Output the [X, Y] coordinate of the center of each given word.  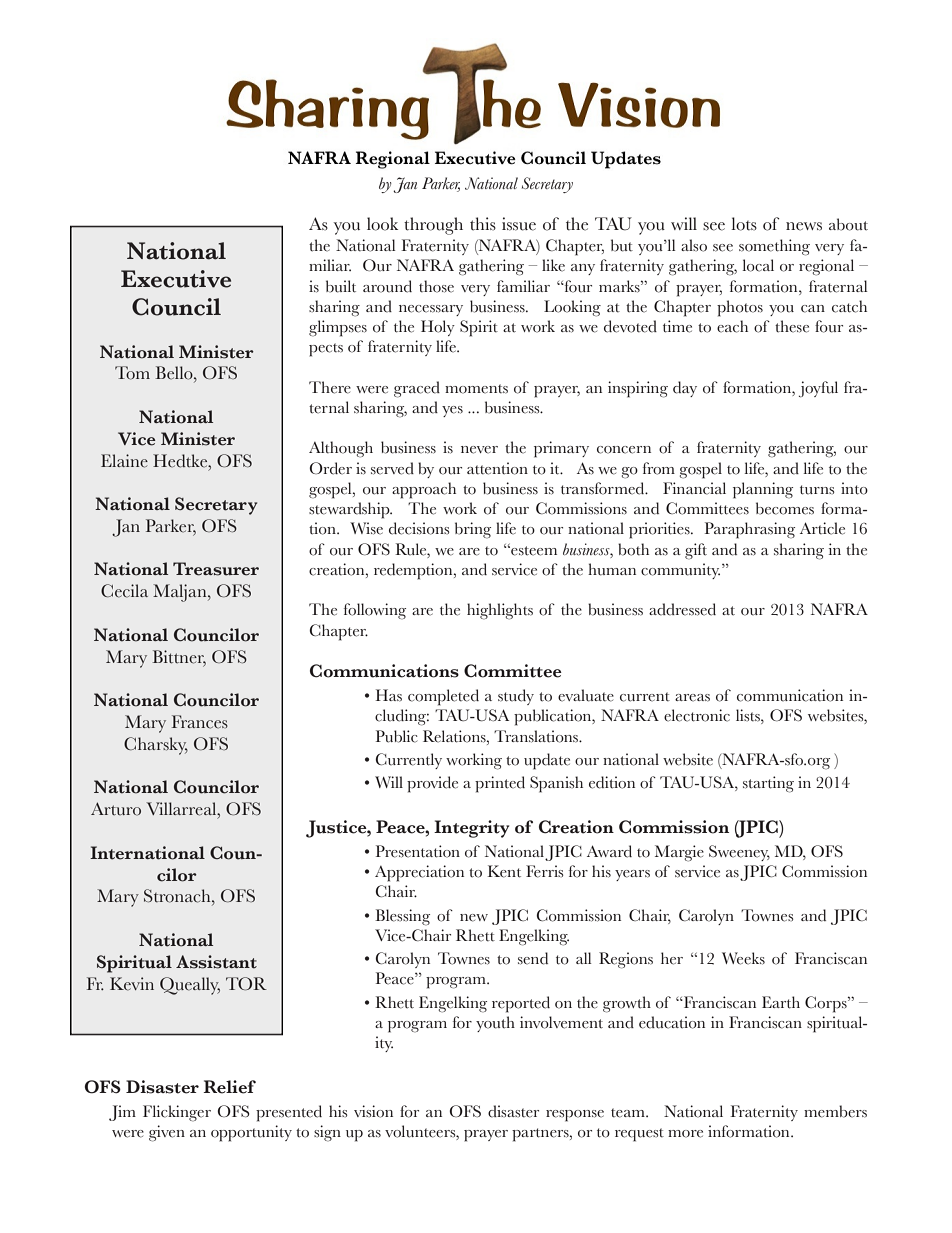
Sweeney [739, 853]
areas [692, 698]
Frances [200, 722]
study [516, 697]
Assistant [216, 962]
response [575, 1116]
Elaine [124, 461]
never [479, 450]
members [835, 1111]
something [774, 247]
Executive [176, 279]
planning [763, 490]
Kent [504, 871]
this [483, 224]
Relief [229, 1087]
